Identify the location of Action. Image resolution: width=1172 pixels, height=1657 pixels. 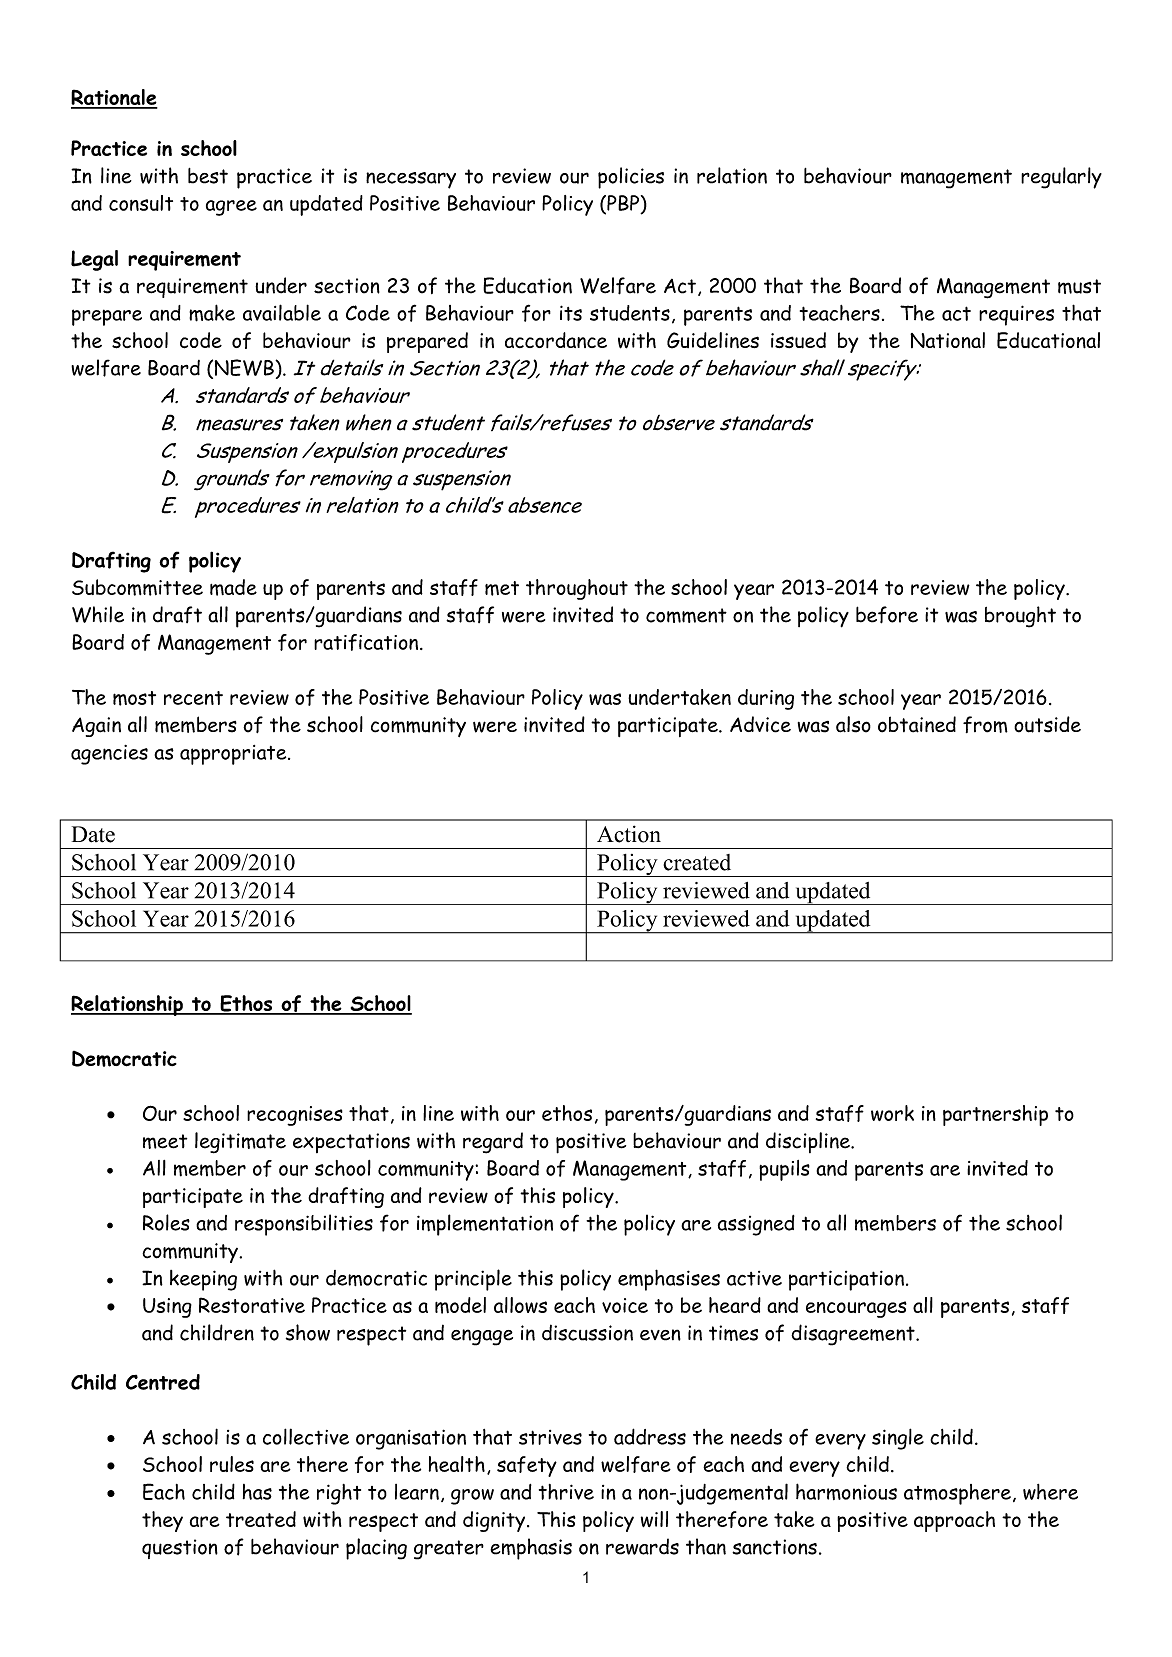
(629, 834).
